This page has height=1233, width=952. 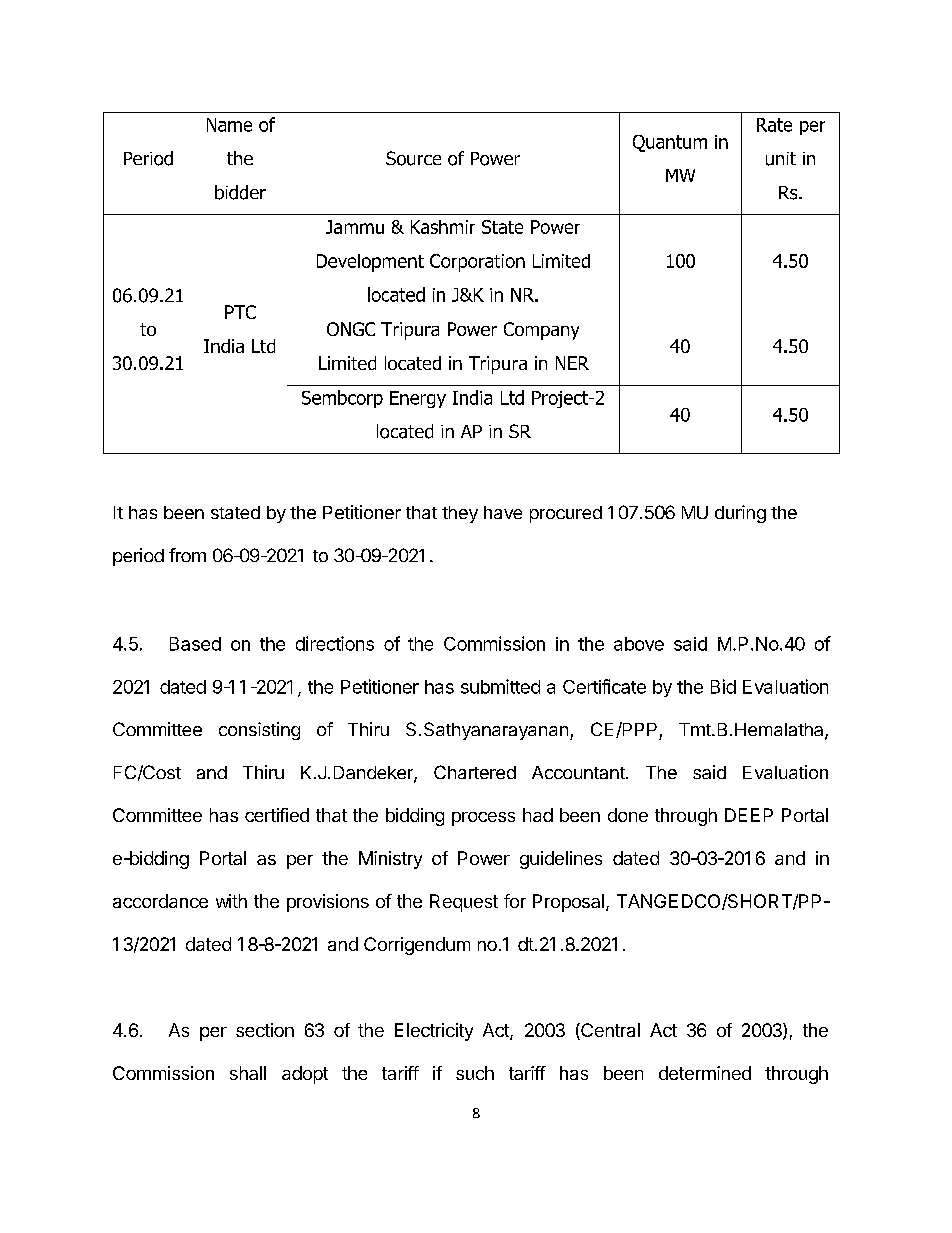 I want to click on Chartered, so click(x=475, y=772).
